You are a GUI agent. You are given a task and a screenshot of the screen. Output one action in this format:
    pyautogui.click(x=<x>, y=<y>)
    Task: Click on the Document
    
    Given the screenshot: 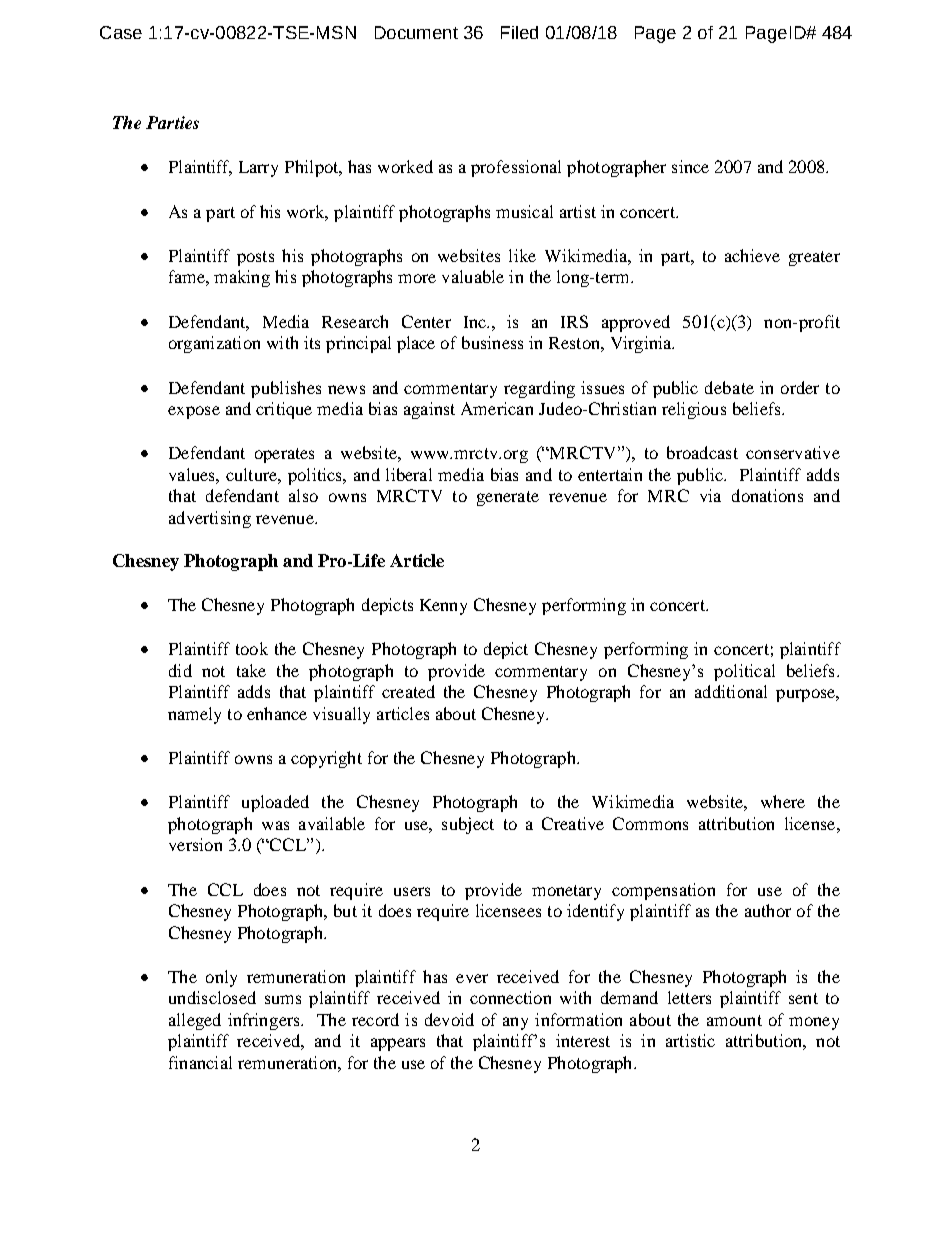 What is the action you would take?
    pyautogui.click(x=416, y=32)
